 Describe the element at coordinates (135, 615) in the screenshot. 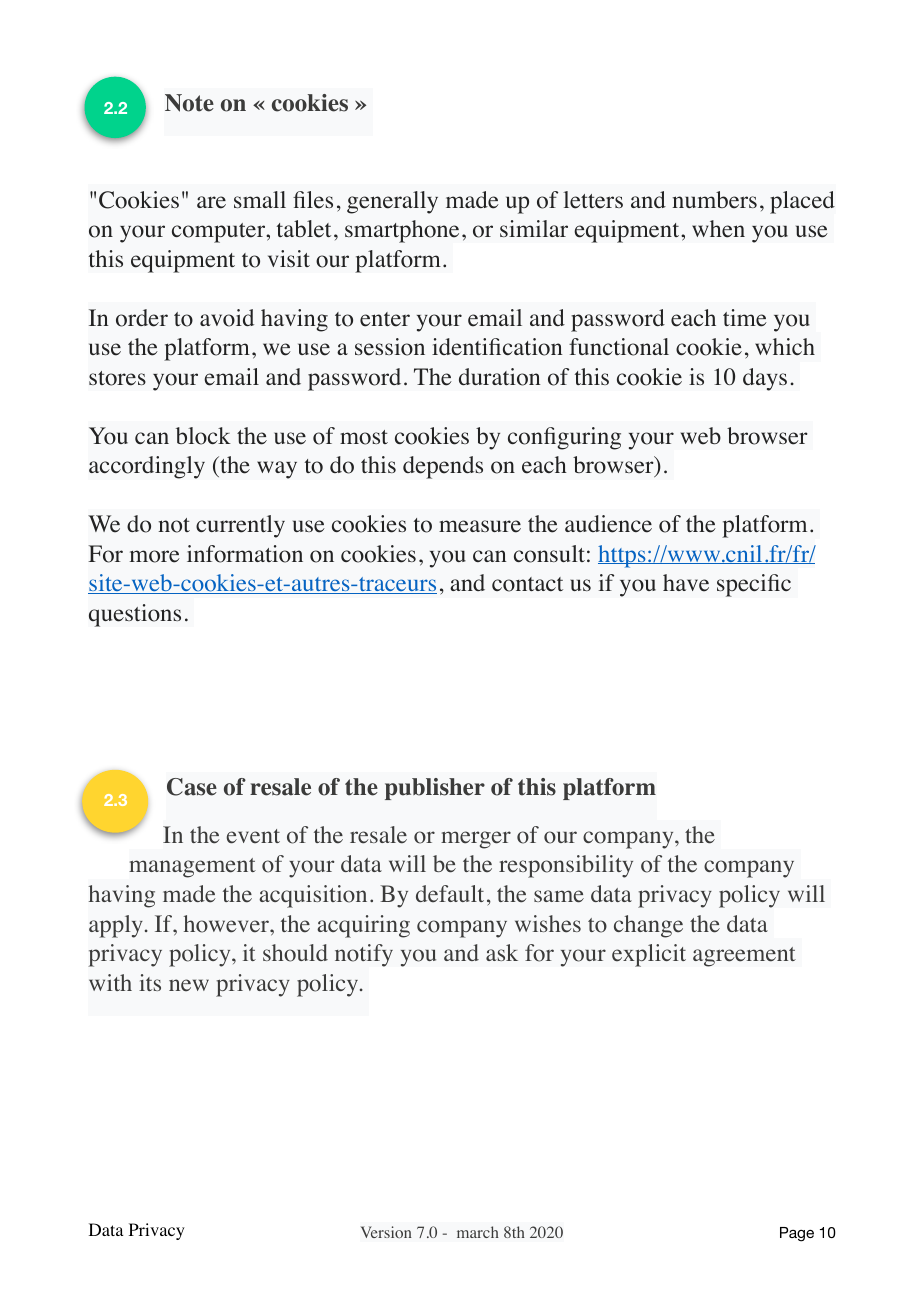

I see `questions` at that location.
